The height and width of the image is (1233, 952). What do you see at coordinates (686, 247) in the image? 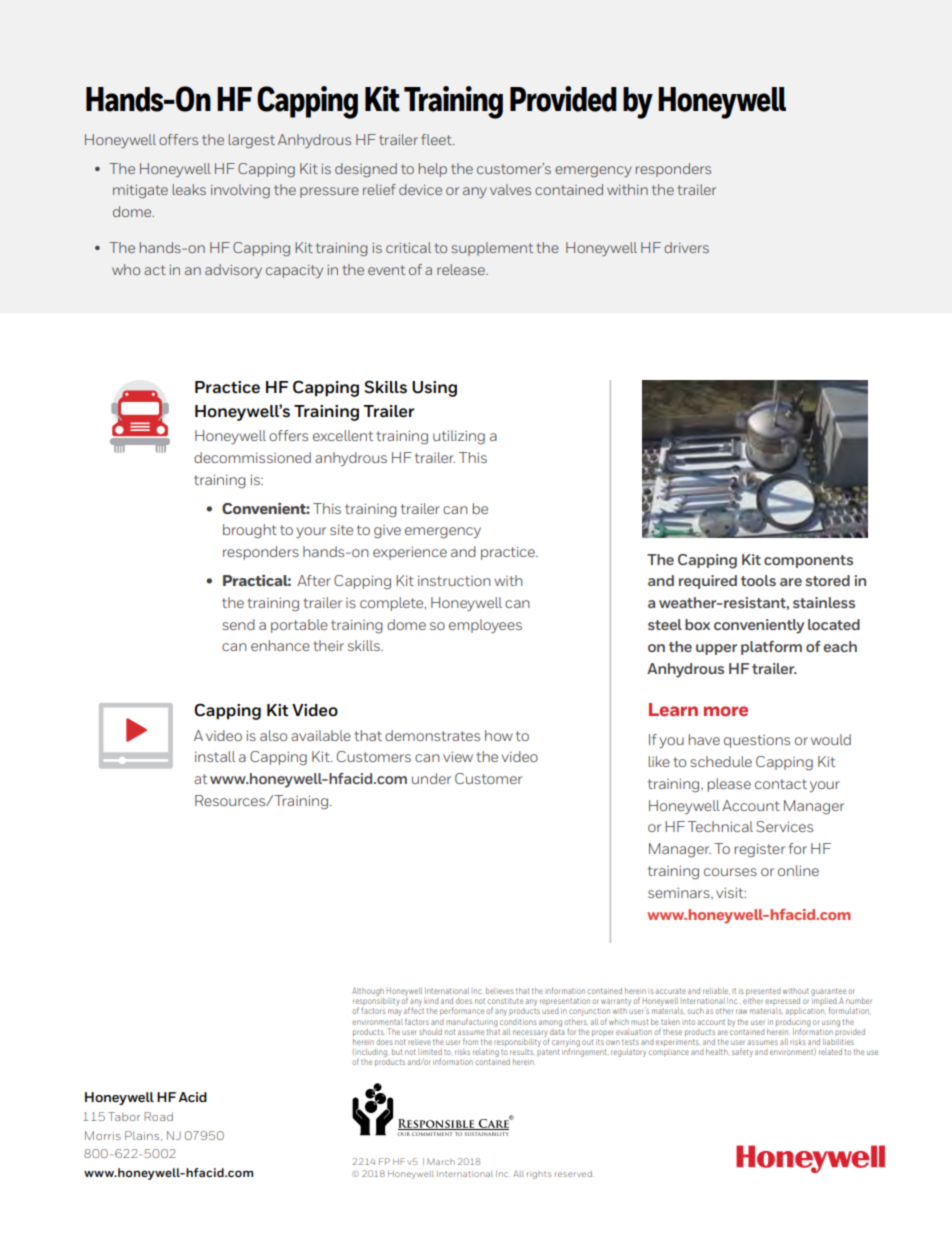
I see `drivers` at bounding box center [686, 247].
